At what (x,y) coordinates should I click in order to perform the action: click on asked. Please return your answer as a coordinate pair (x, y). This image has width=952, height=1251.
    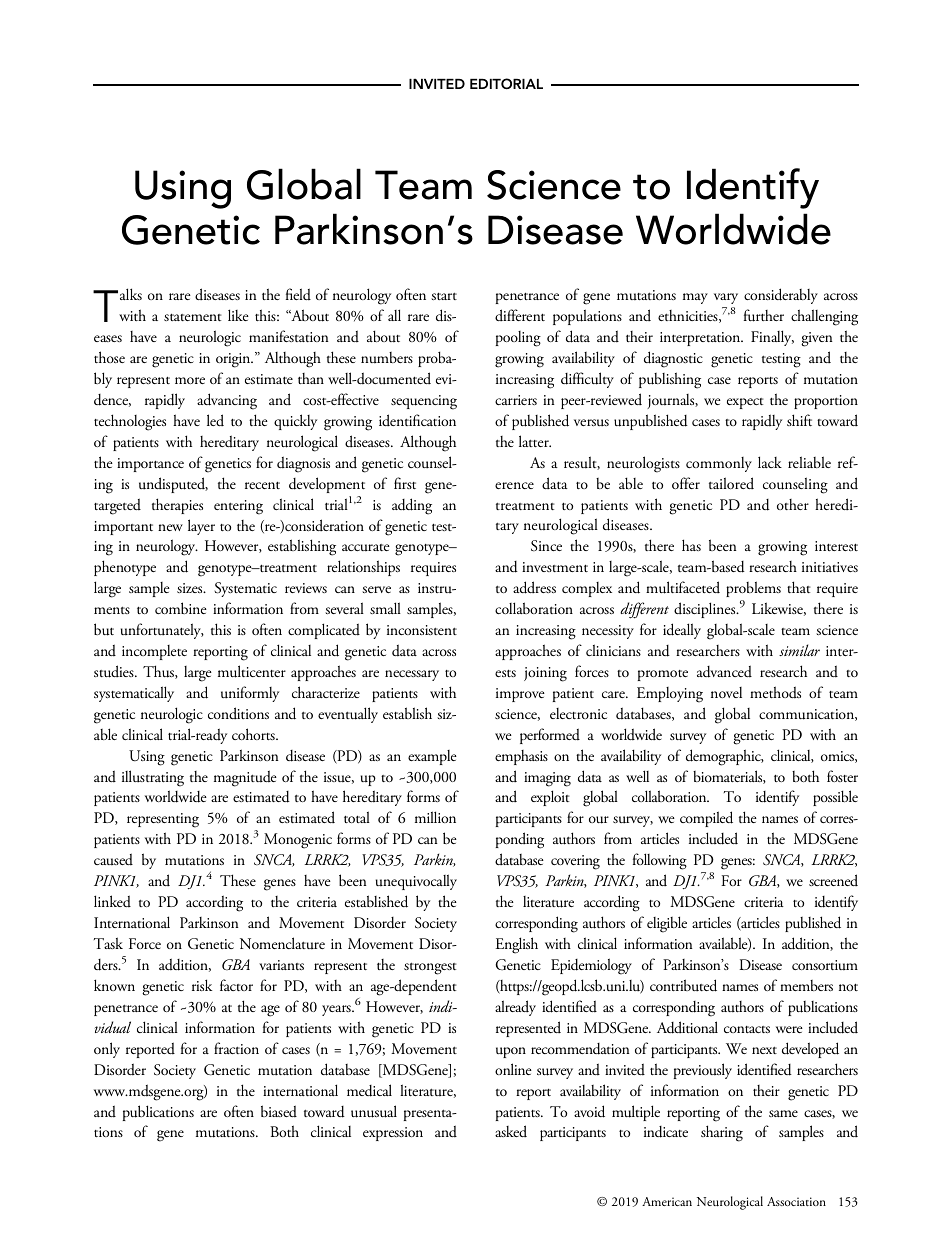
    Looking at the image, I should click on (511, 1131).
